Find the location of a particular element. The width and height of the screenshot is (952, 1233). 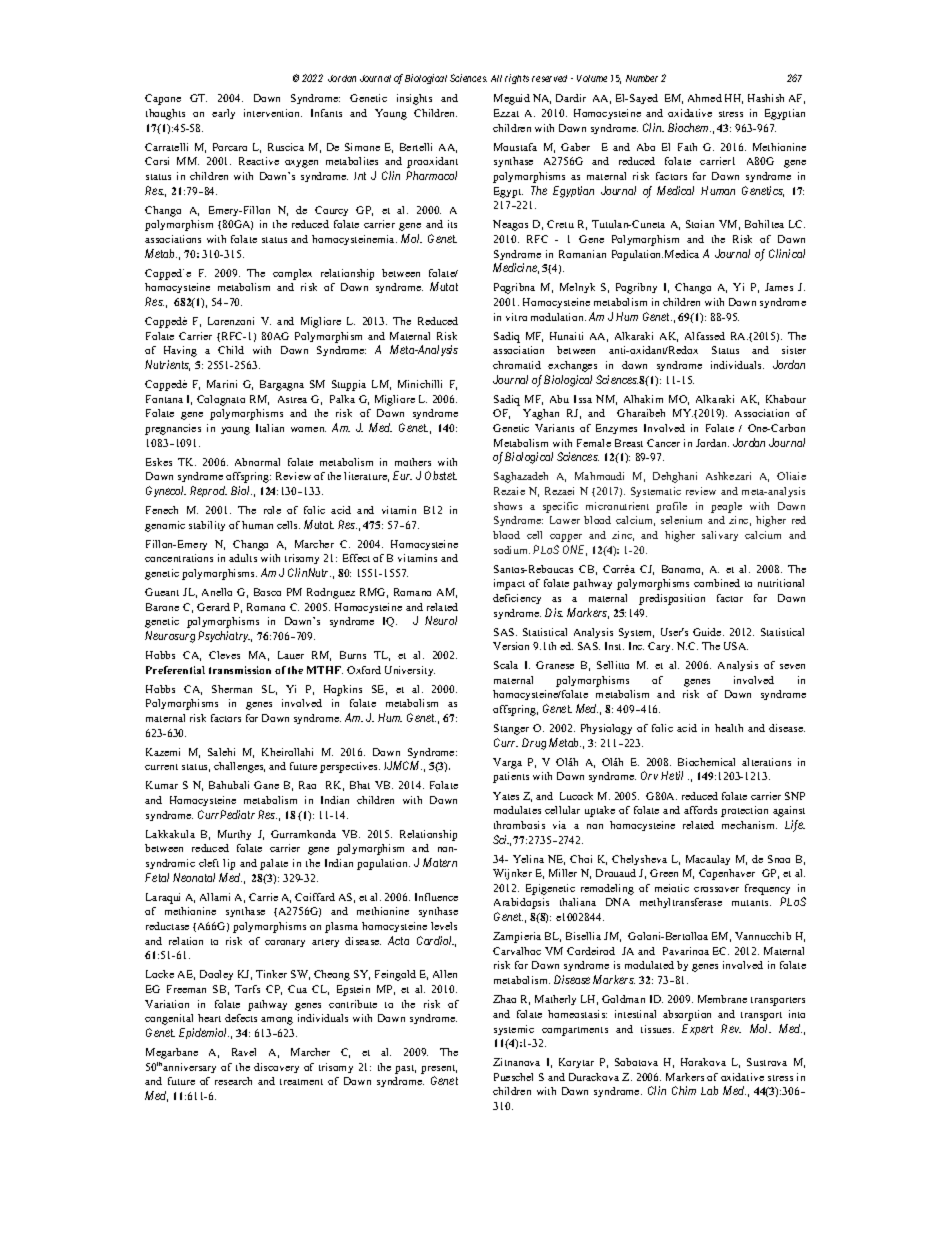

Ravel is located at coordinates (244, 1052).
